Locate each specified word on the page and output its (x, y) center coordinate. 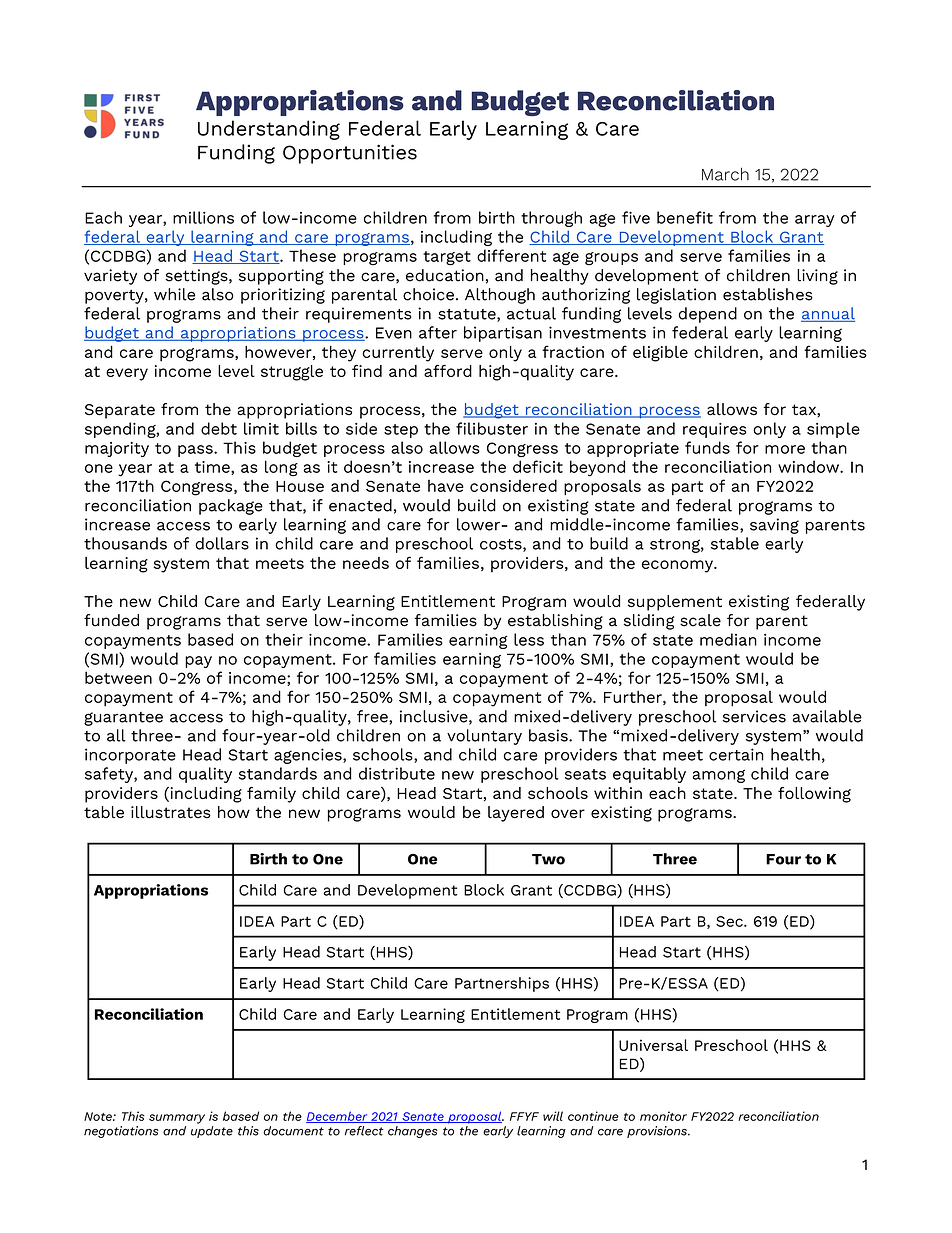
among (718, 776)
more (785, 449)
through (551, 219)
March (725, 174)
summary (177, 1119)
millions (203, 217)
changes (413, 1132)
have (446, 486)
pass (196, 451)
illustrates (171, 812)
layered (516, 814)
